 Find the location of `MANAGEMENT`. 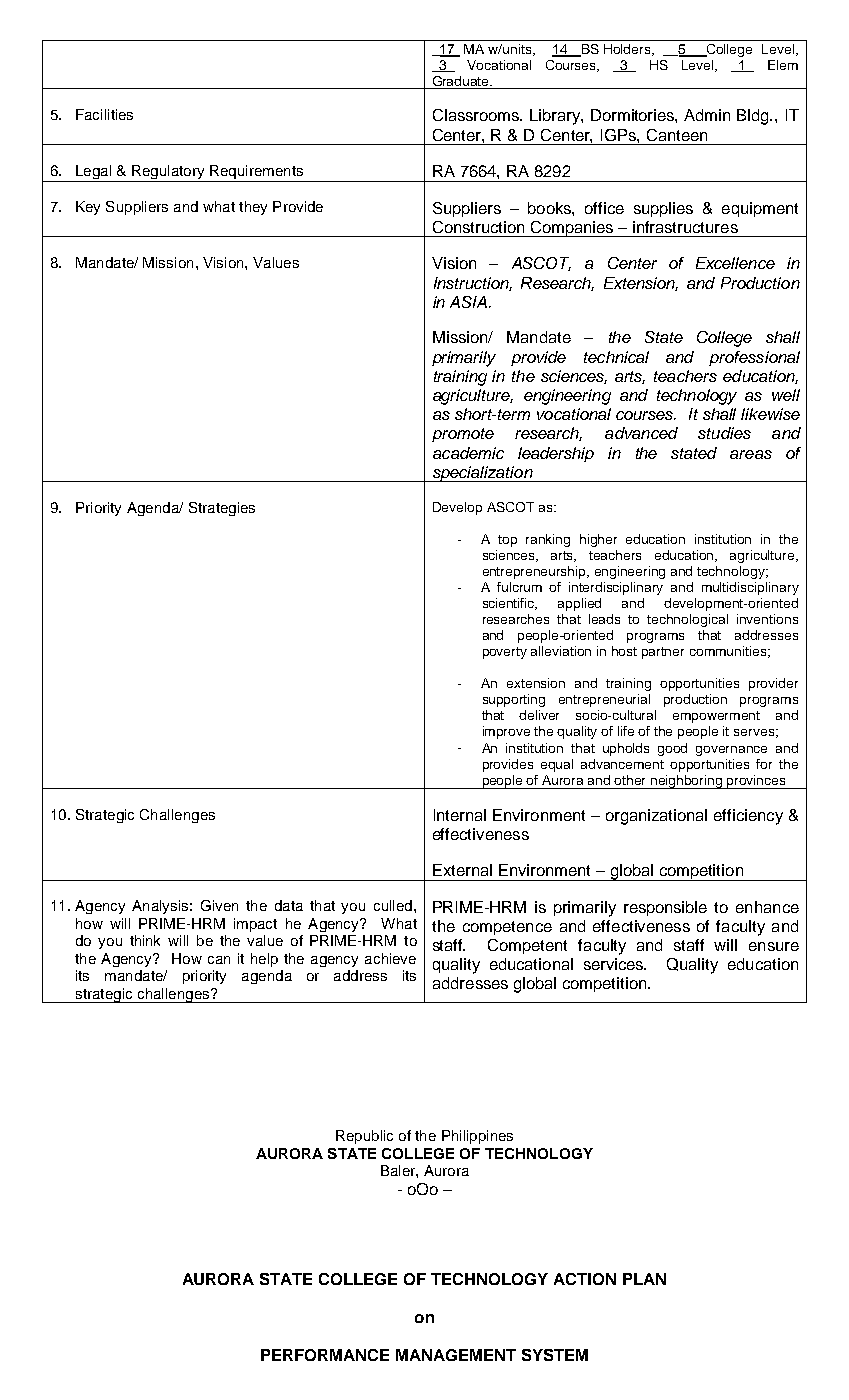

MANAGEMENT is located at coordinates (456, 1355).
